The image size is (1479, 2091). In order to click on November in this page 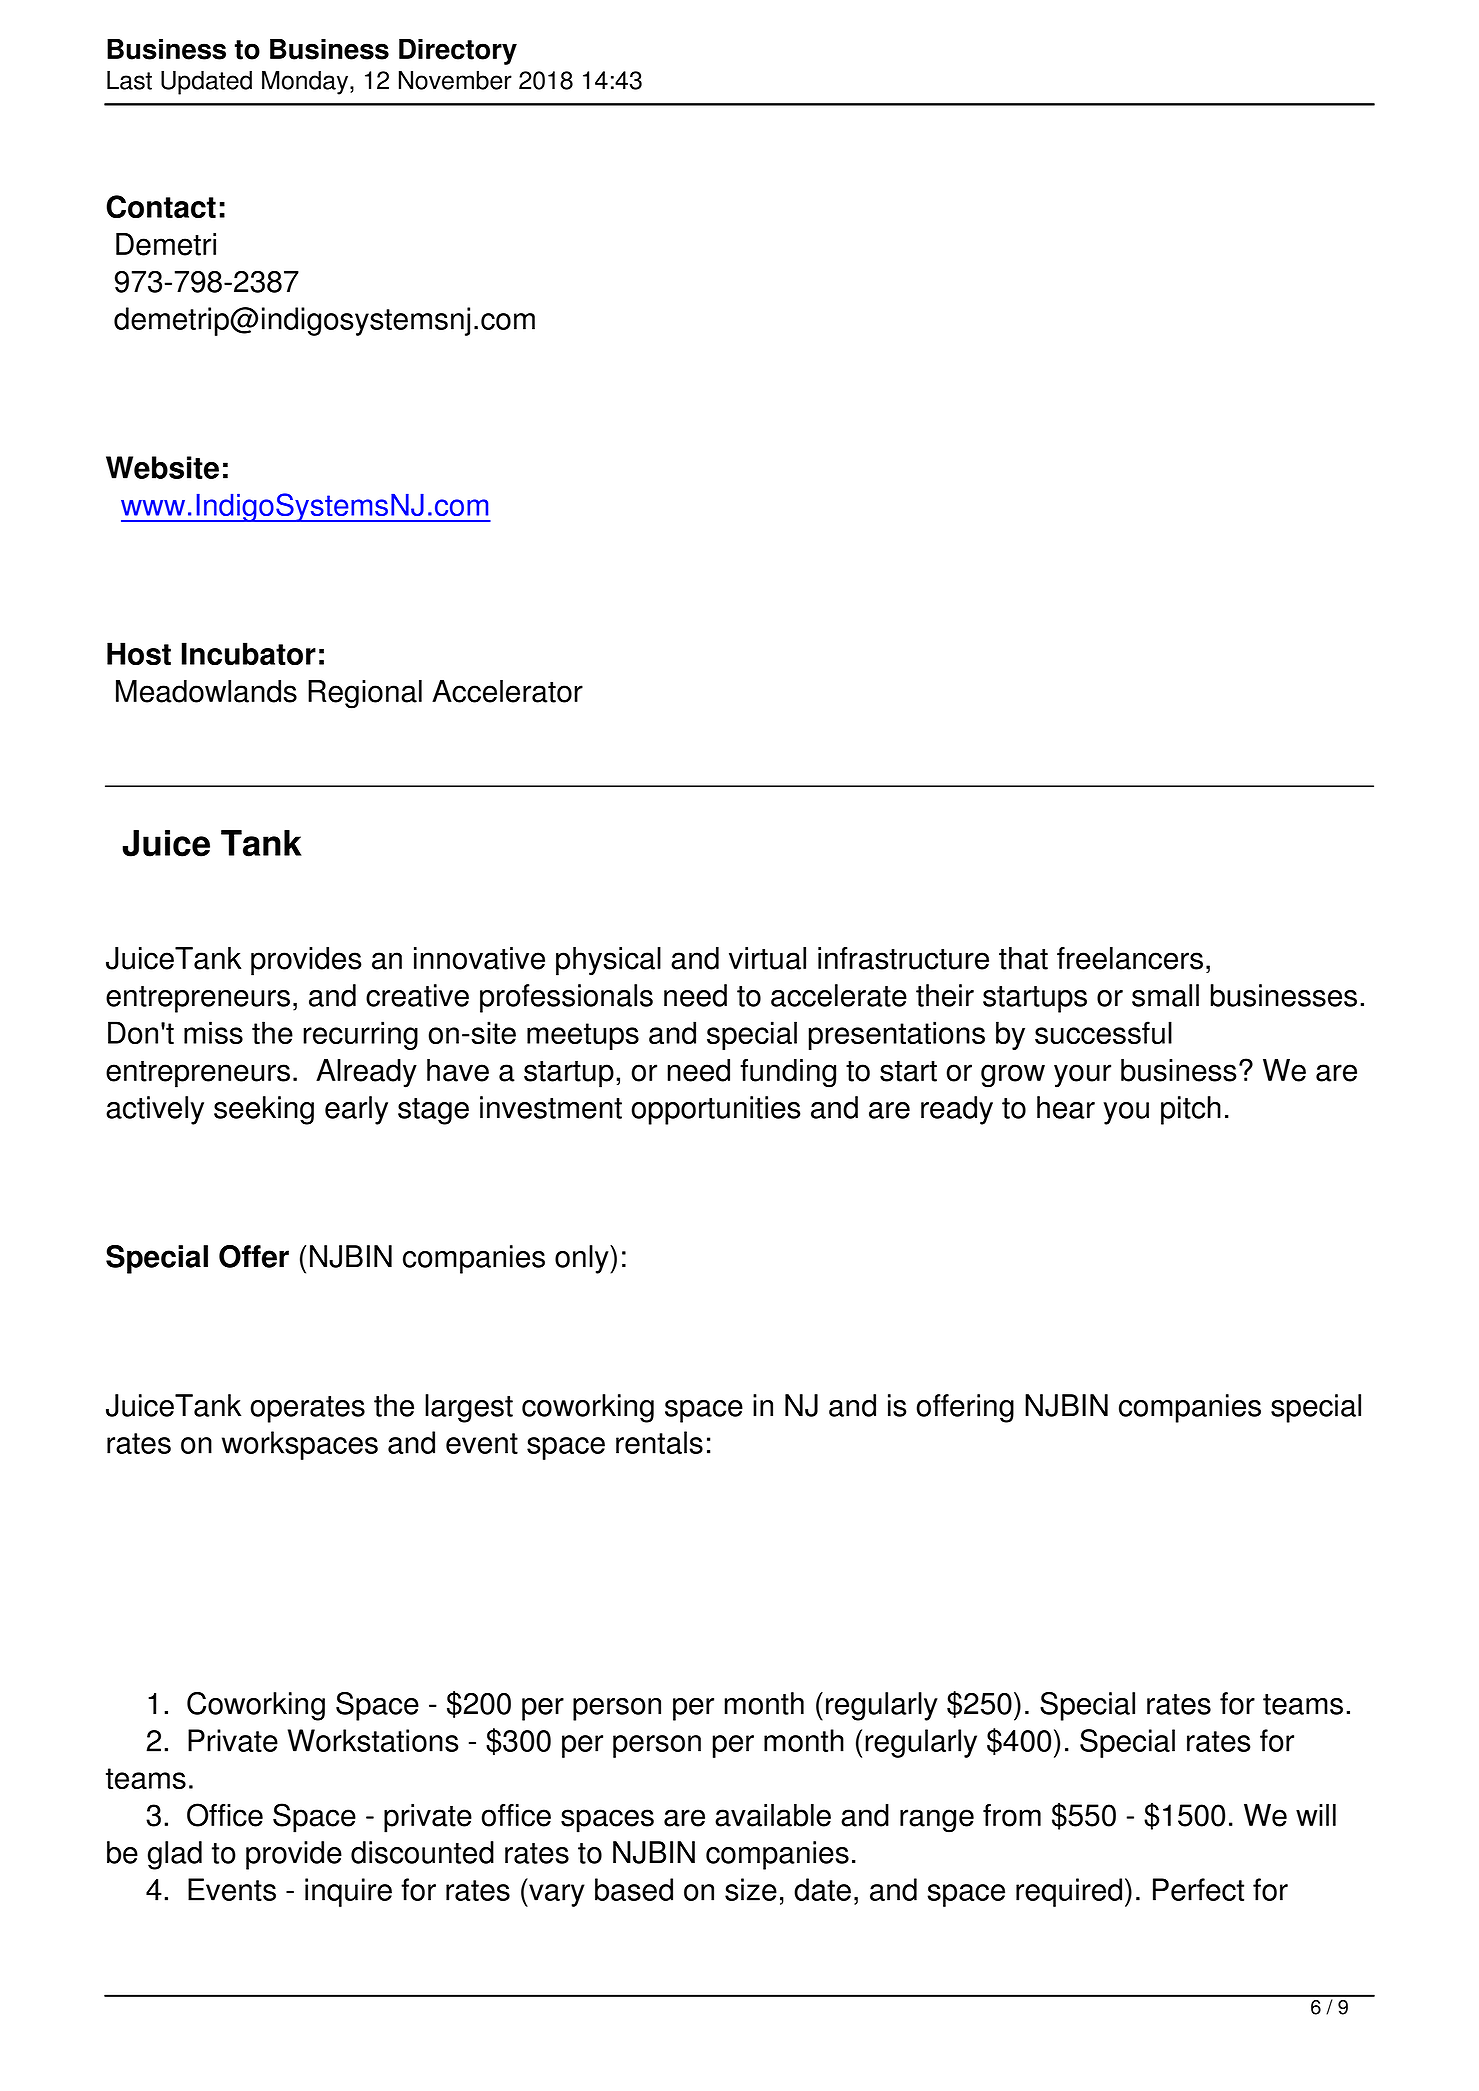, I will do `click(455, 80)`.
